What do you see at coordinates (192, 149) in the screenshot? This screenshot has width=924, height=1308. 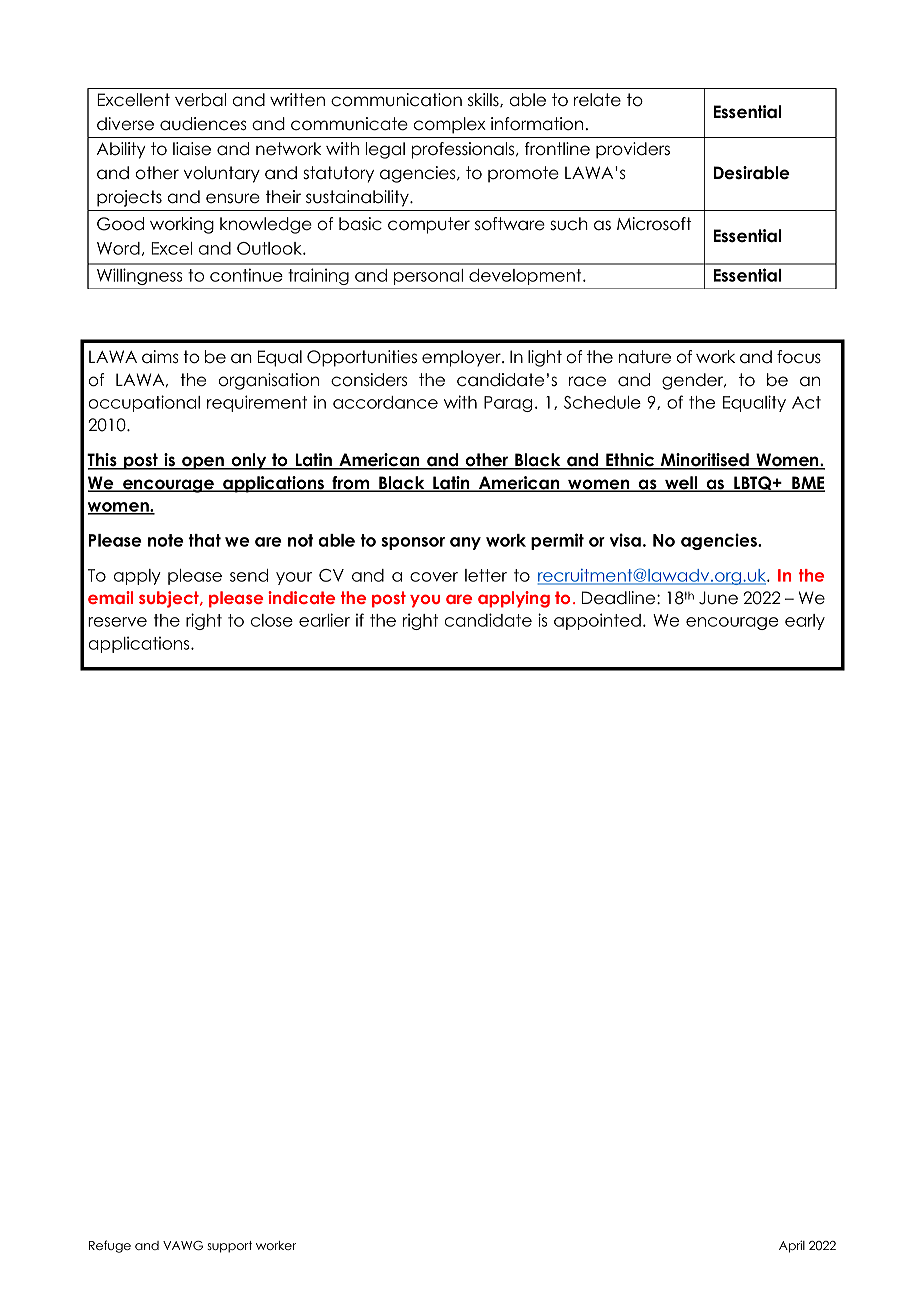 I see `liaise` at bounding box center [192, 149].
